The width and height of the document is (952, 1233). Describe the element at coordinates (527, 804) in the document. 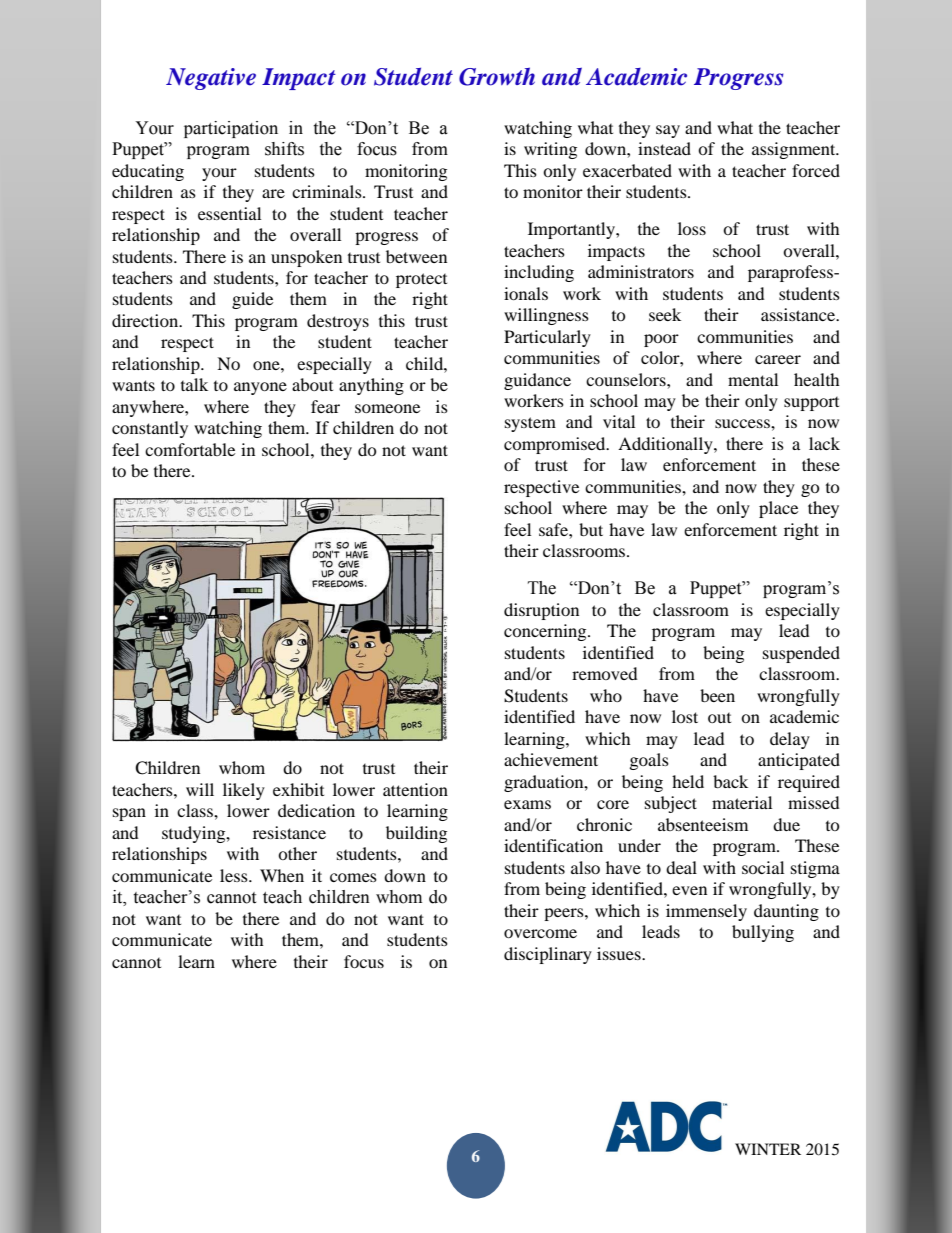

I see `exams` at that location.
